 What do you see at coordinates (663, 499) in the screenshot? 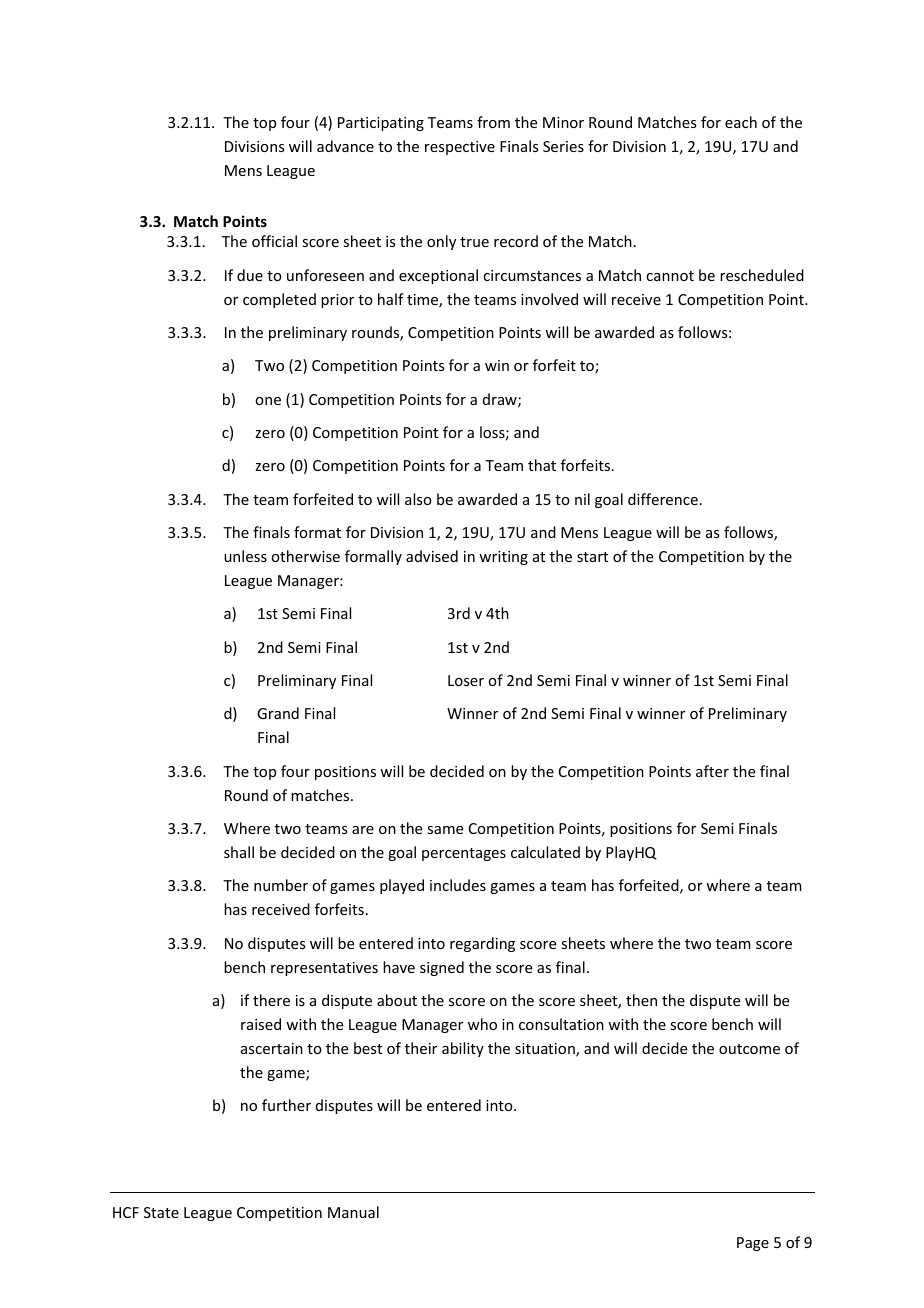
I see `difference` at bounding box center [663, 499].
